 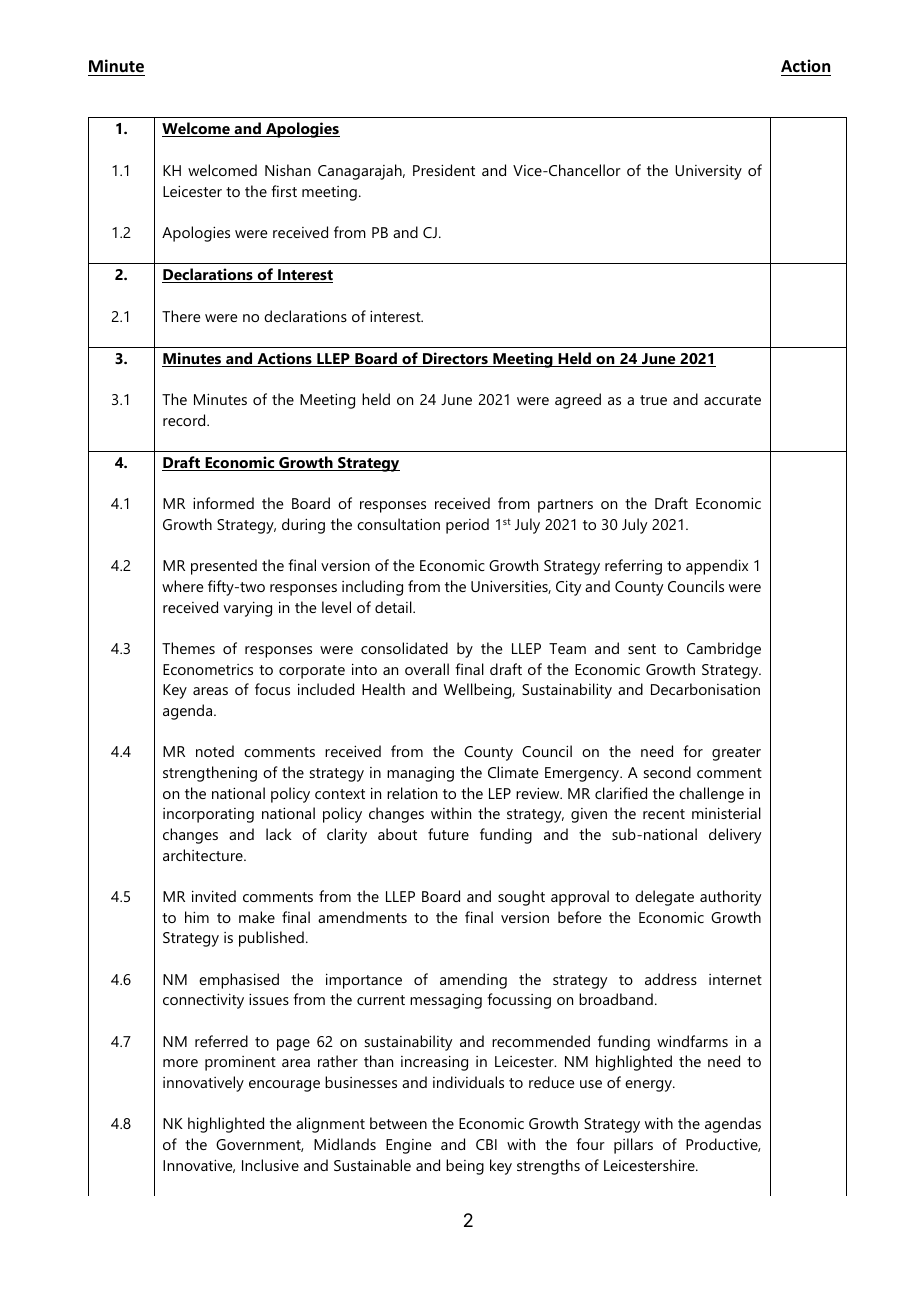 I want to click on sought, so click(x=521, y=898).
